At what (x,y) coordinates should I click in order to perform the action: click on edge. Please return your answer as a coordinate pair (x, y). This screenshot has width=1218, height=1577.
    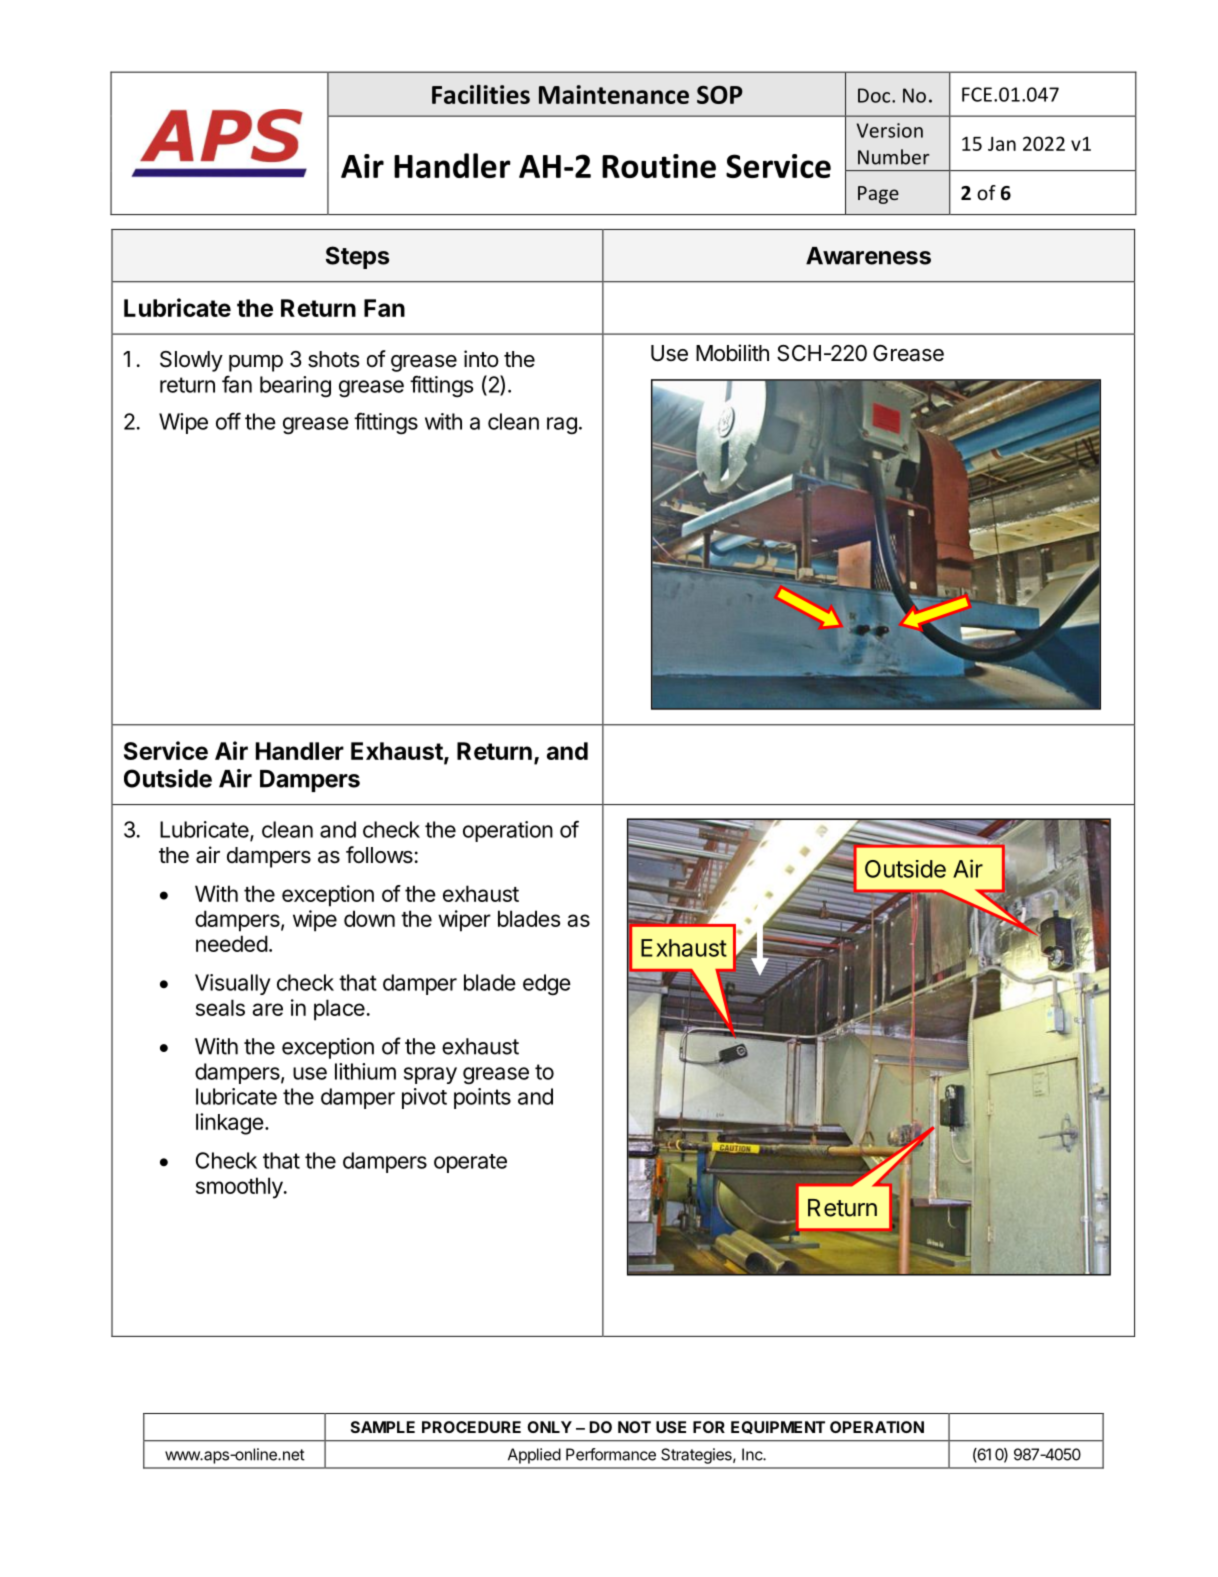
    Looking at the image, I should click on (547, 985).
